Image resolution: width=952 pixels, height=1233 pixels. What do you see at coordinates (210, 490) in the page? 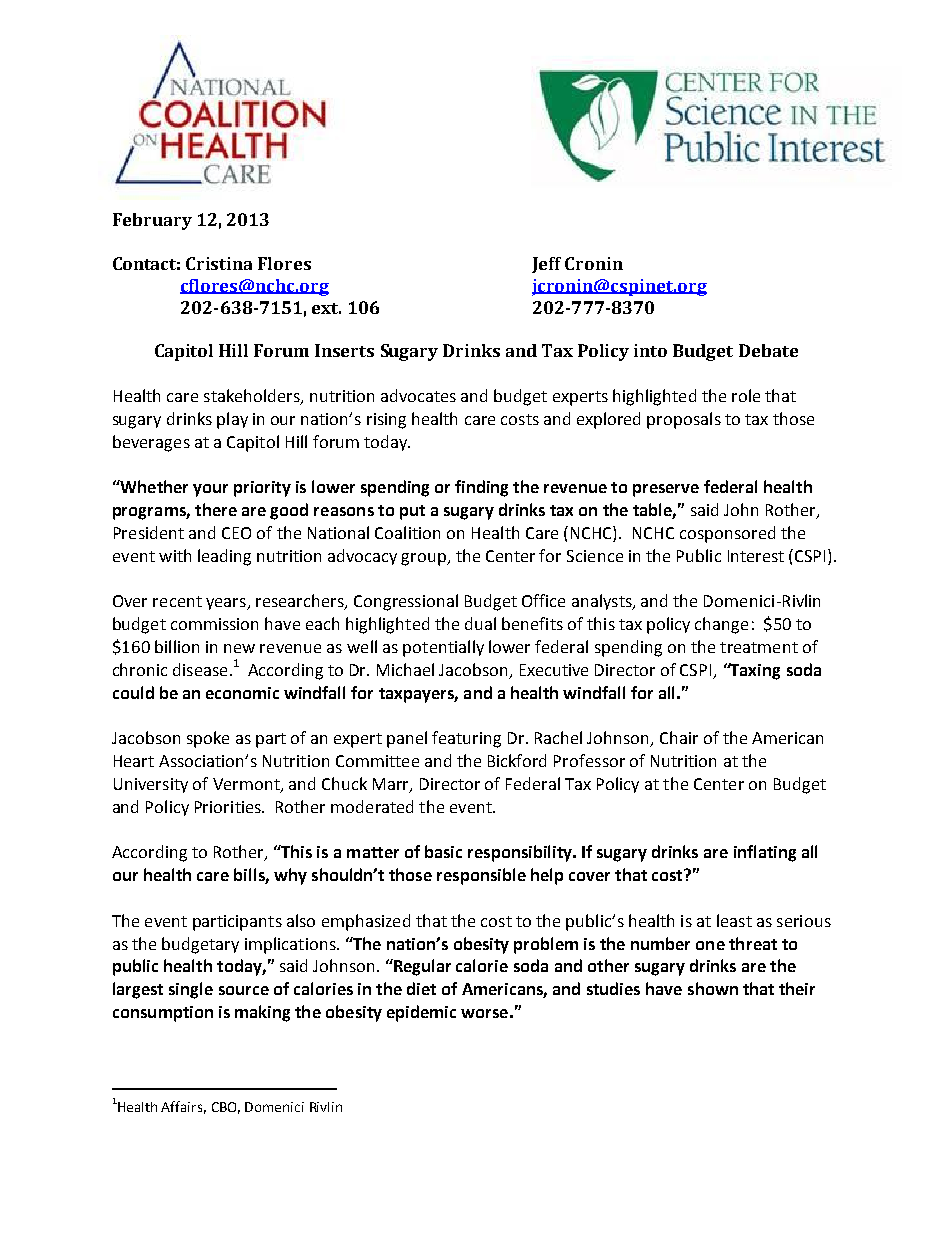
I see `your` at bounding box center [210, 490].
